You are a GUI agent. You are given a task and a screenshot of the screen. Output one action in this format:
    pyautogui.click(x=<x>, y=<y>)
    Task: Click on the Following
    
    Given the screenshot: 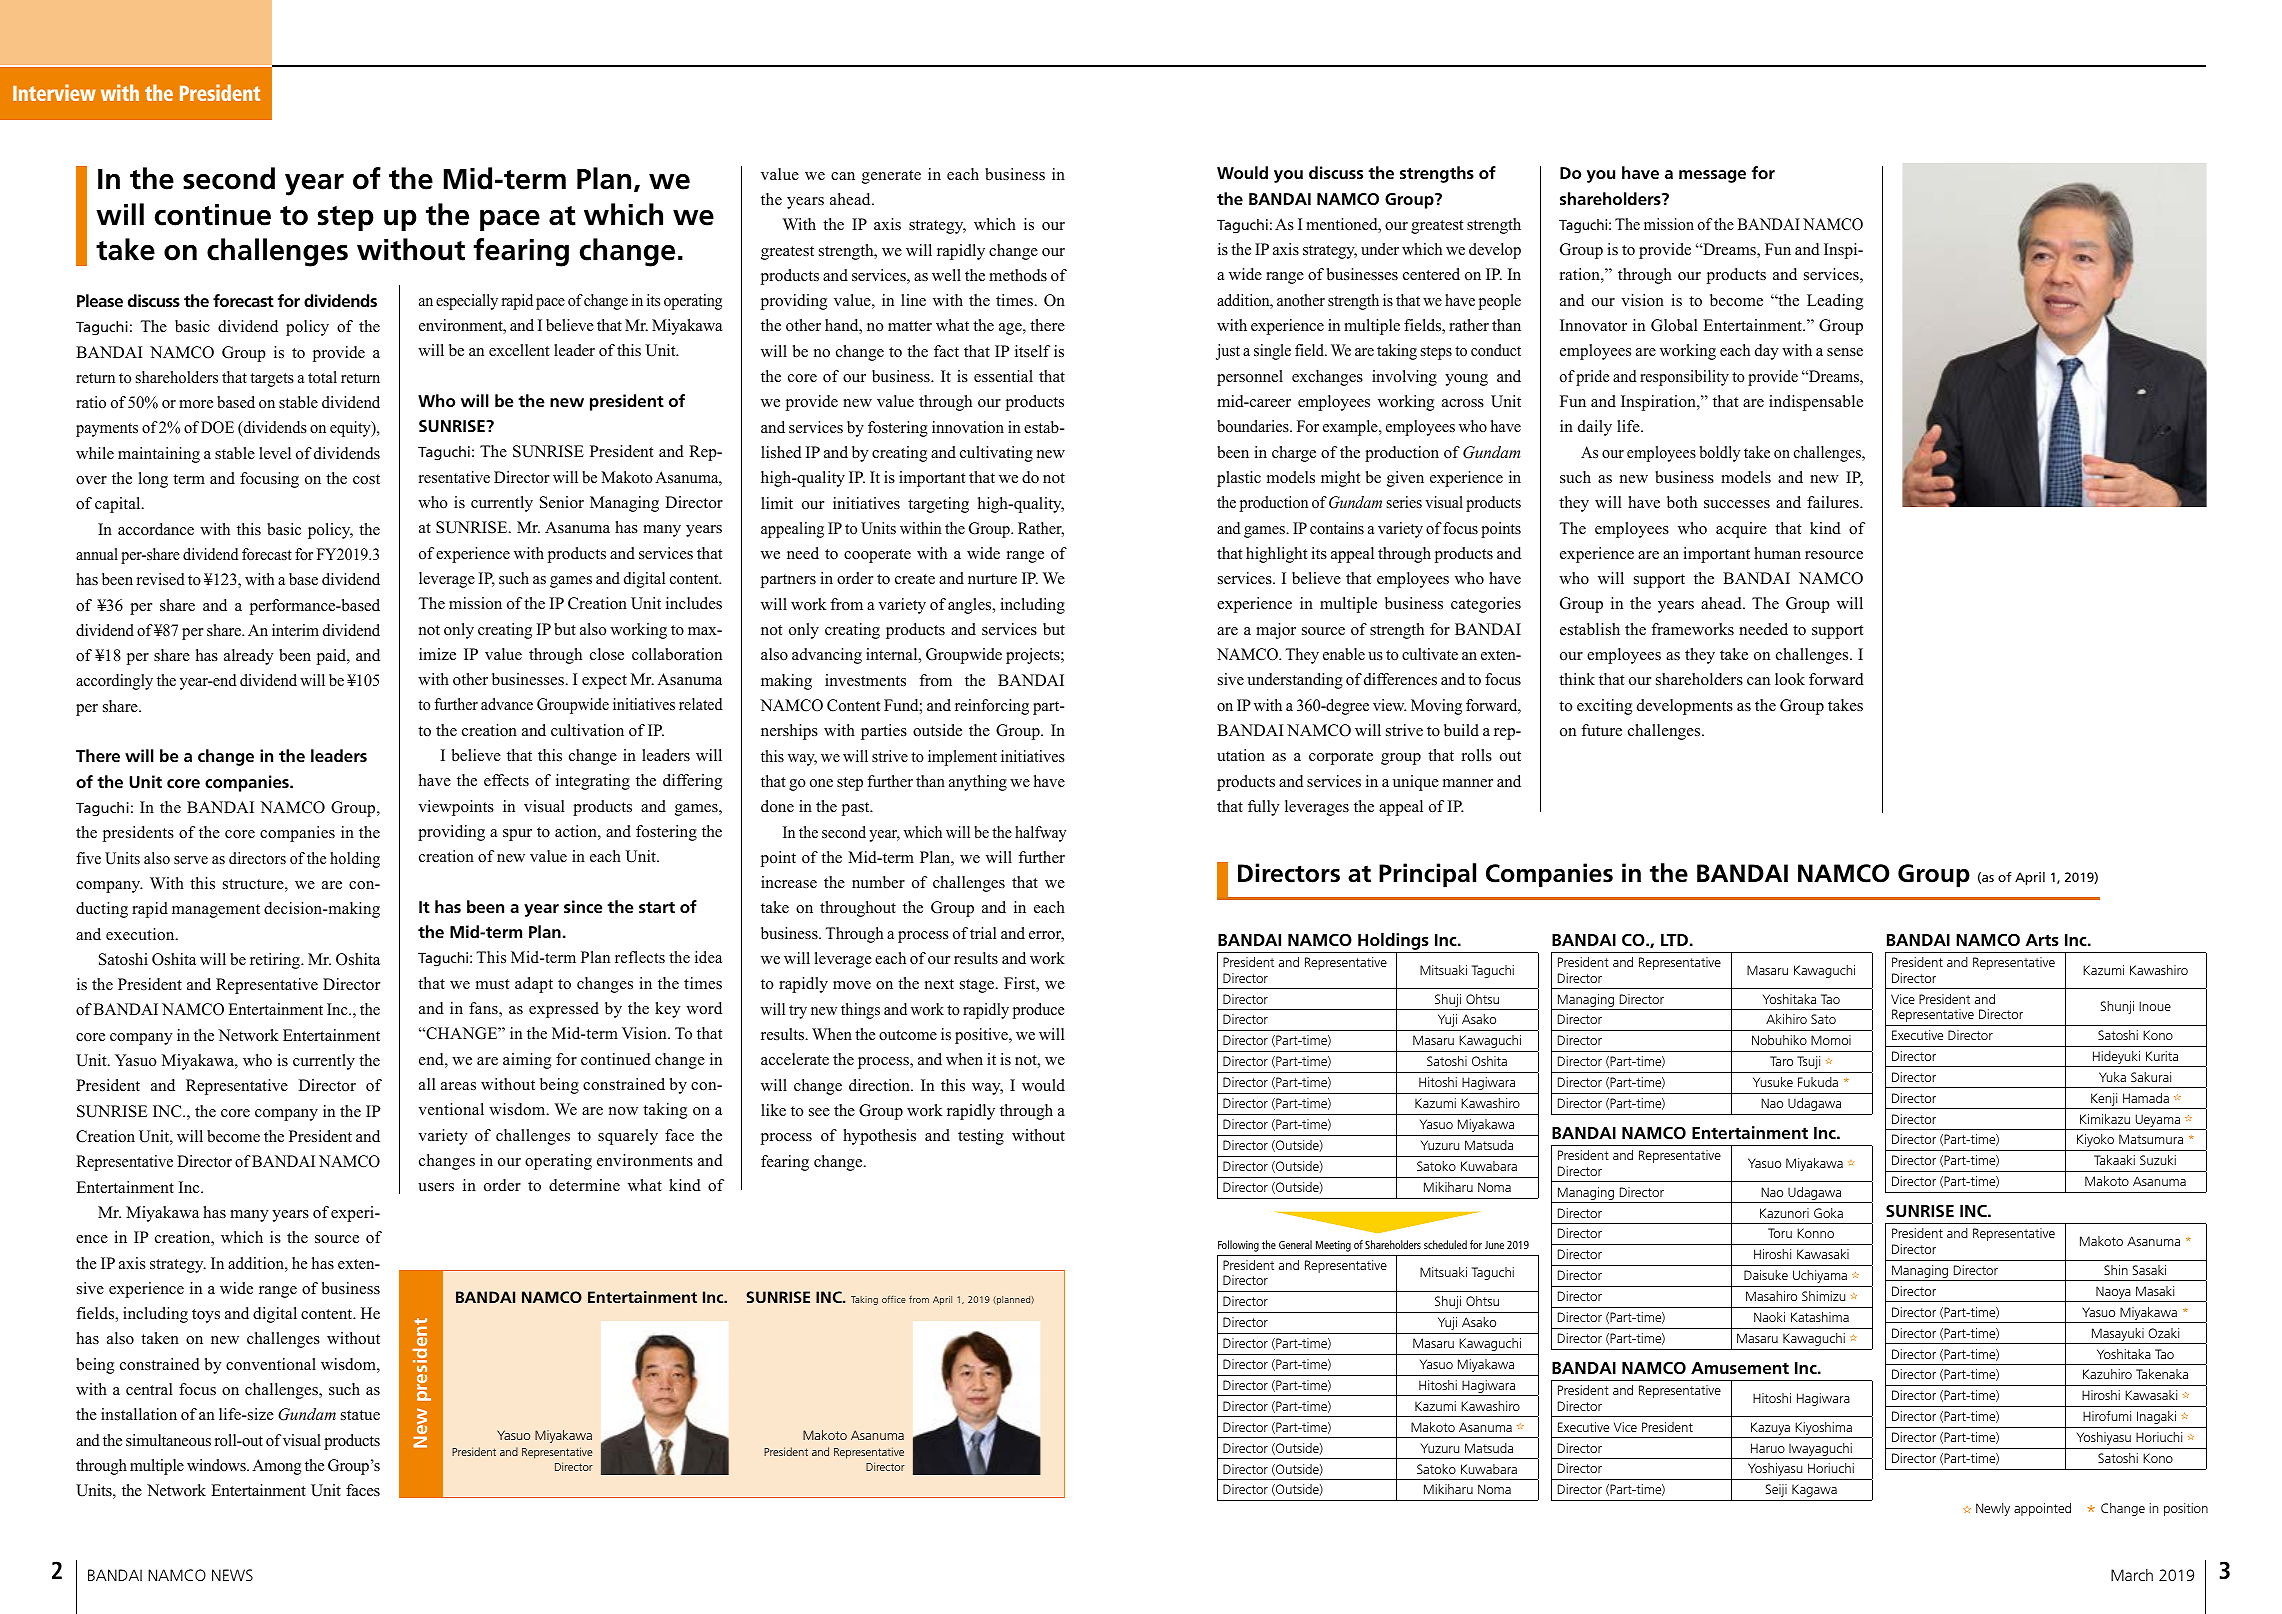 What is the action you would take?
    pyautogui.click(x=1238, y=1246)
